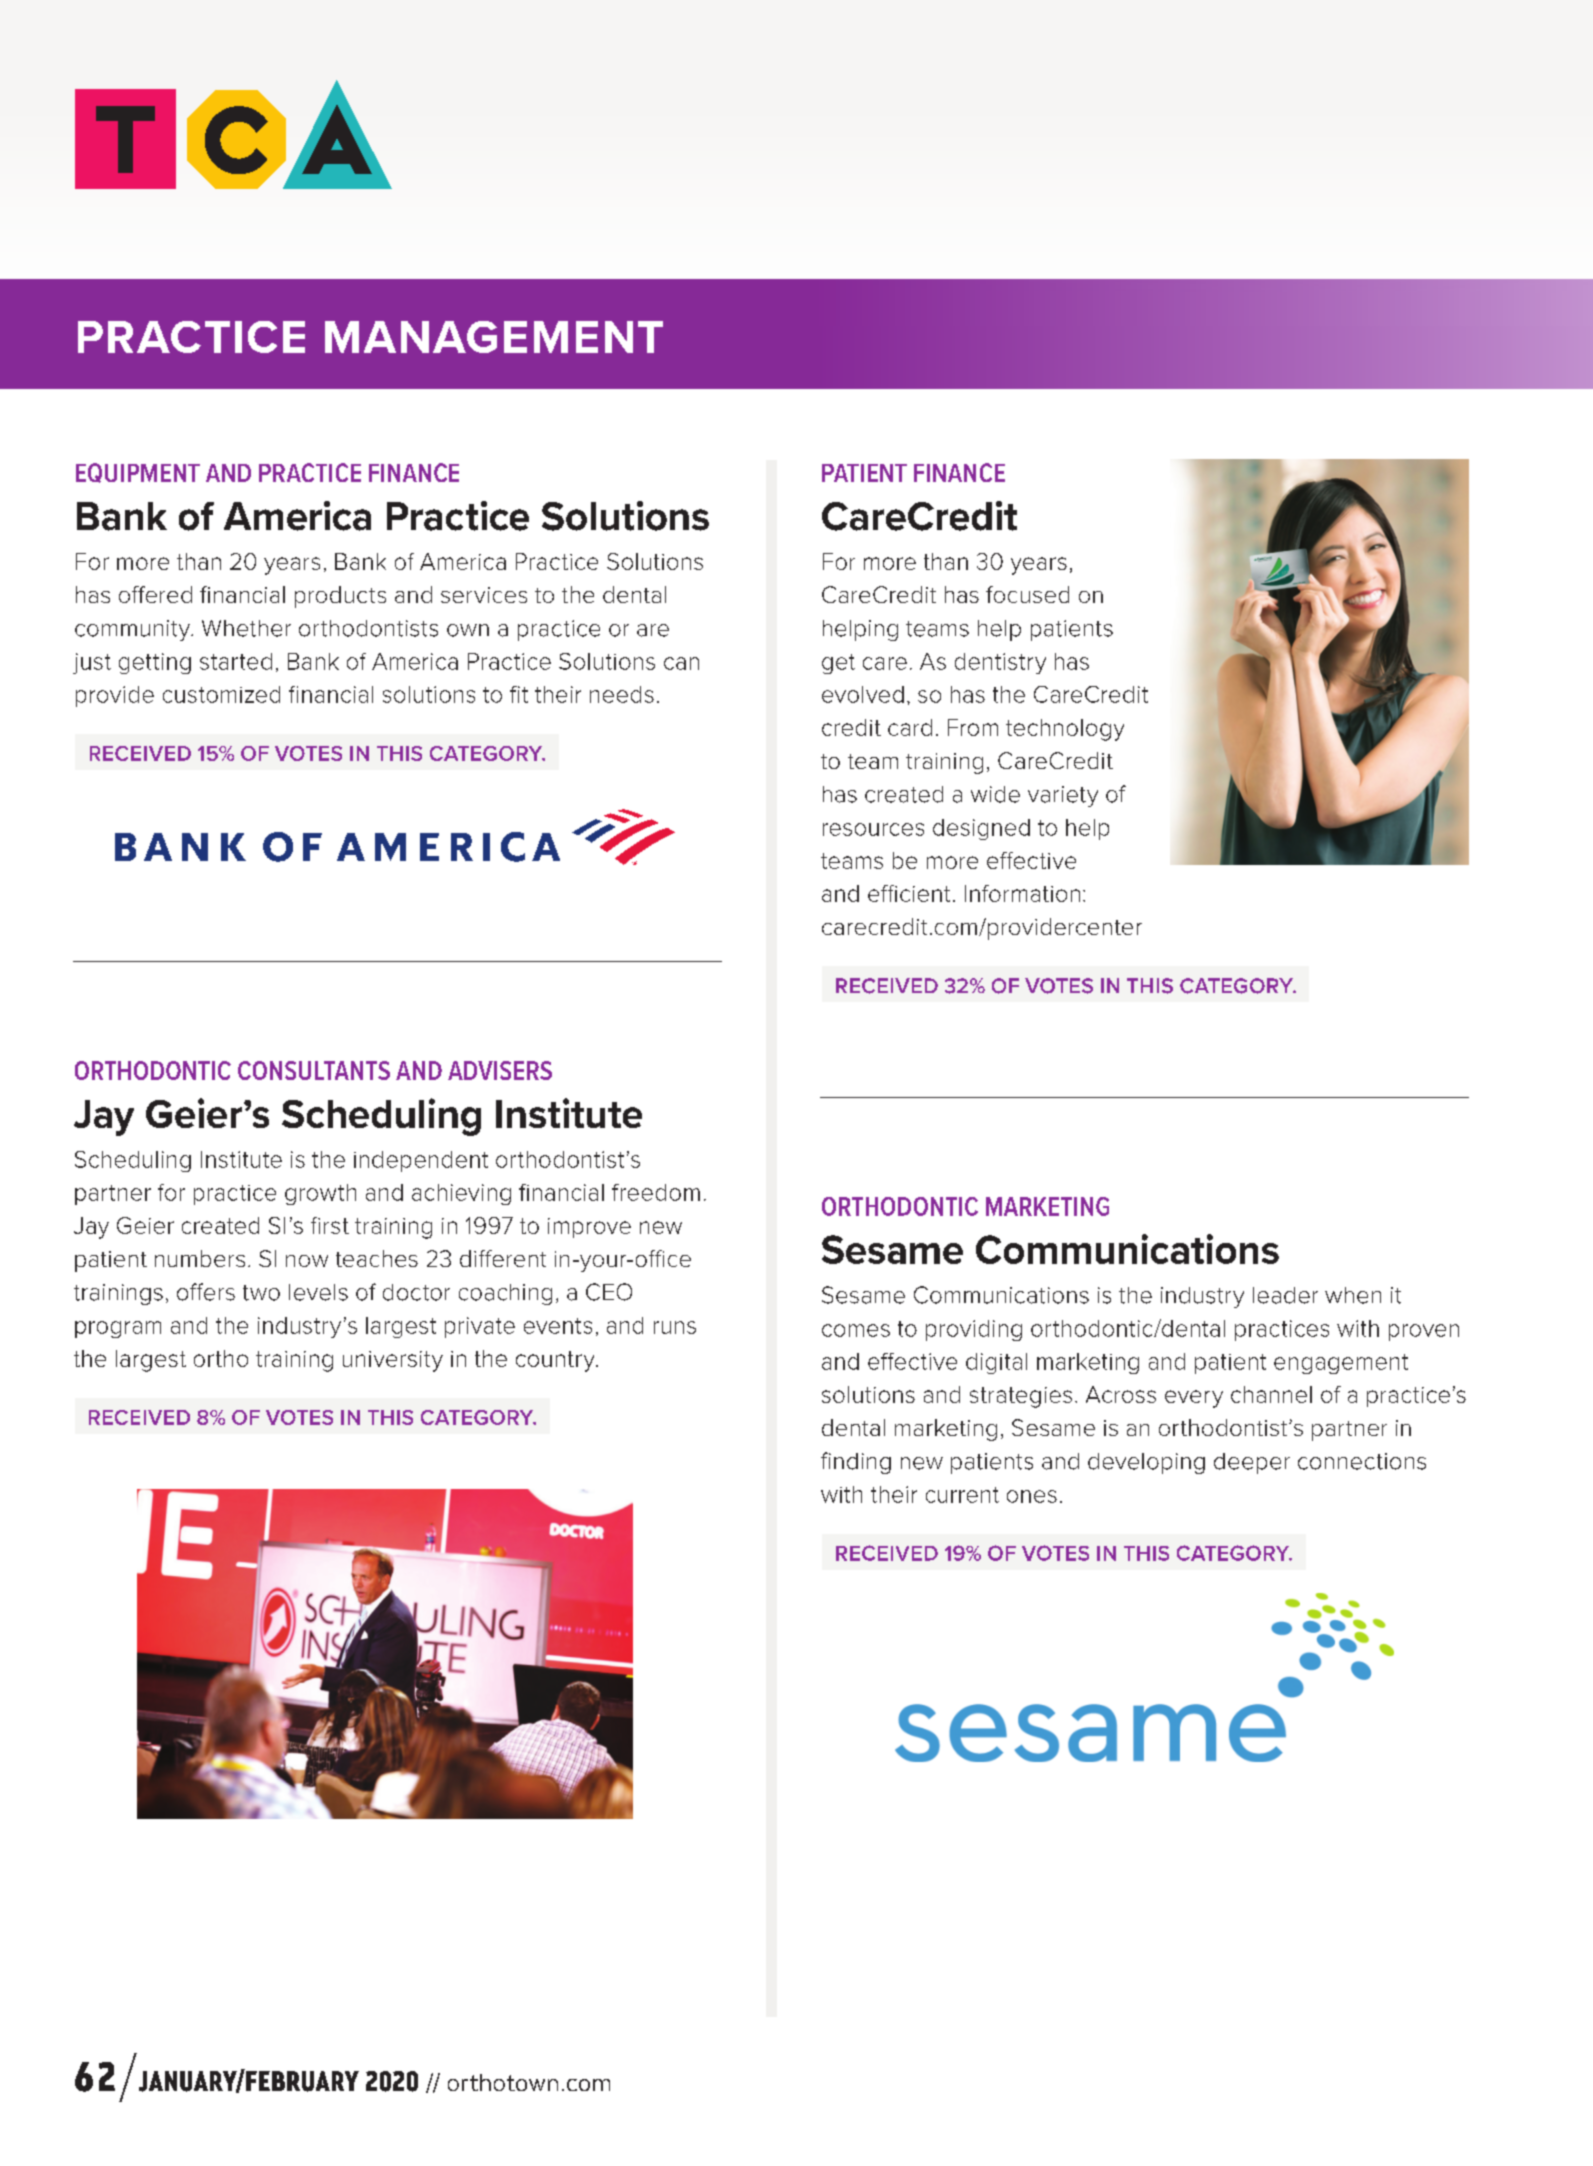  What do you see at coordinates (494, 337) in the screenshot?
I see `MANAGEMENT` at bounding box center [494, 337].
